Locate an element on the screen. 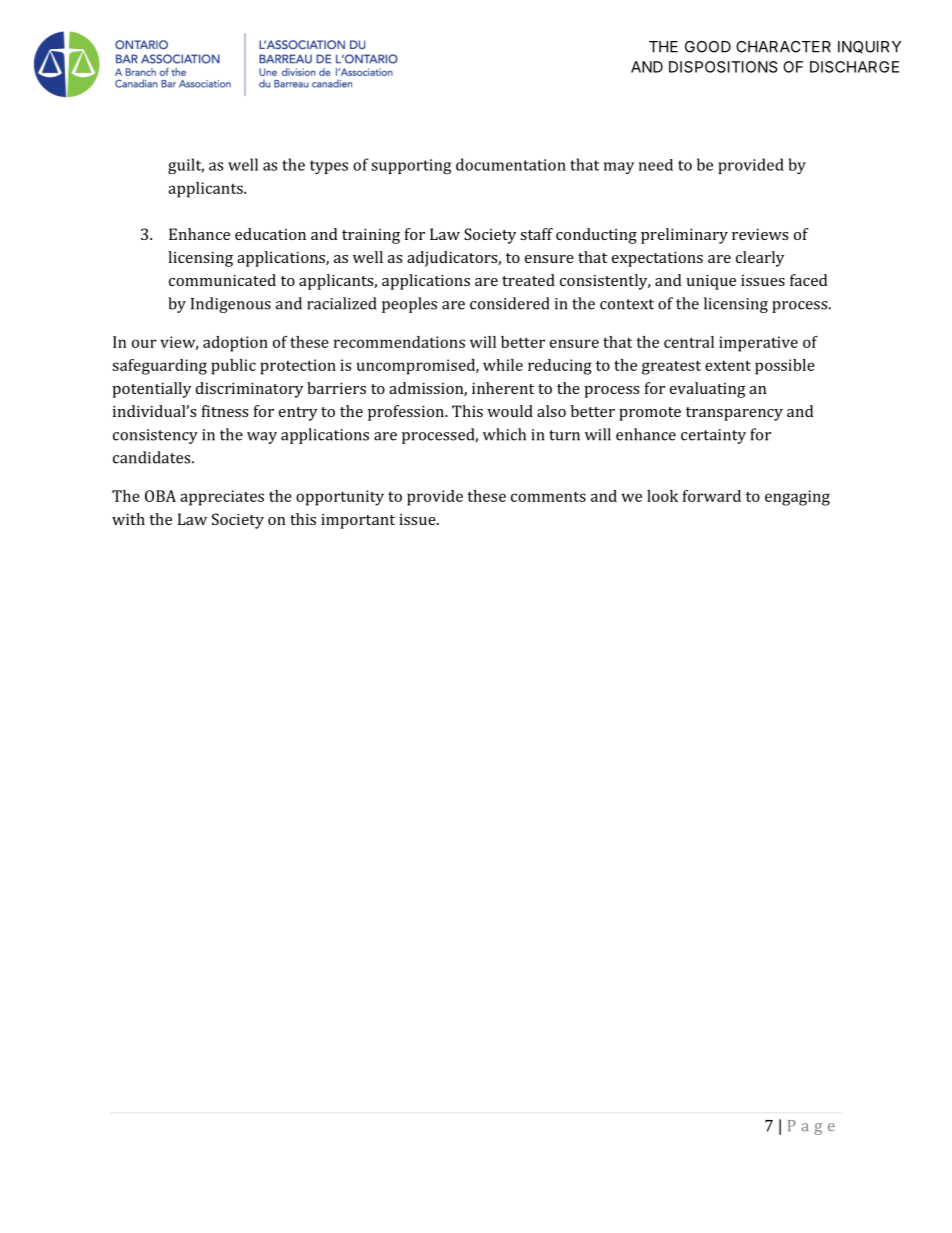  comments is located at coordinates (548, 496).
